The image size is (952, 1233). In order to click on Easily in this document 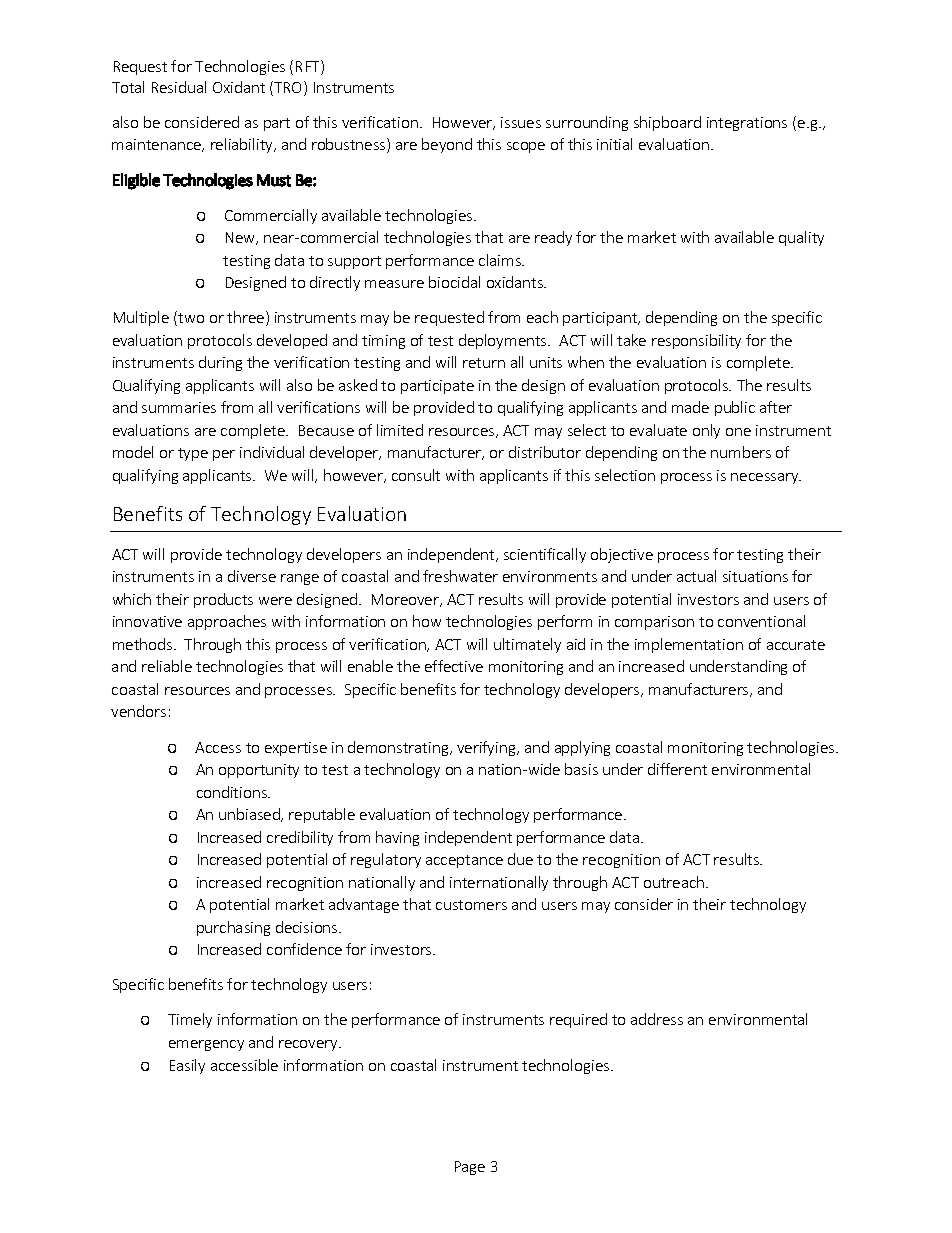, I will do `click(187, 1066)`.
